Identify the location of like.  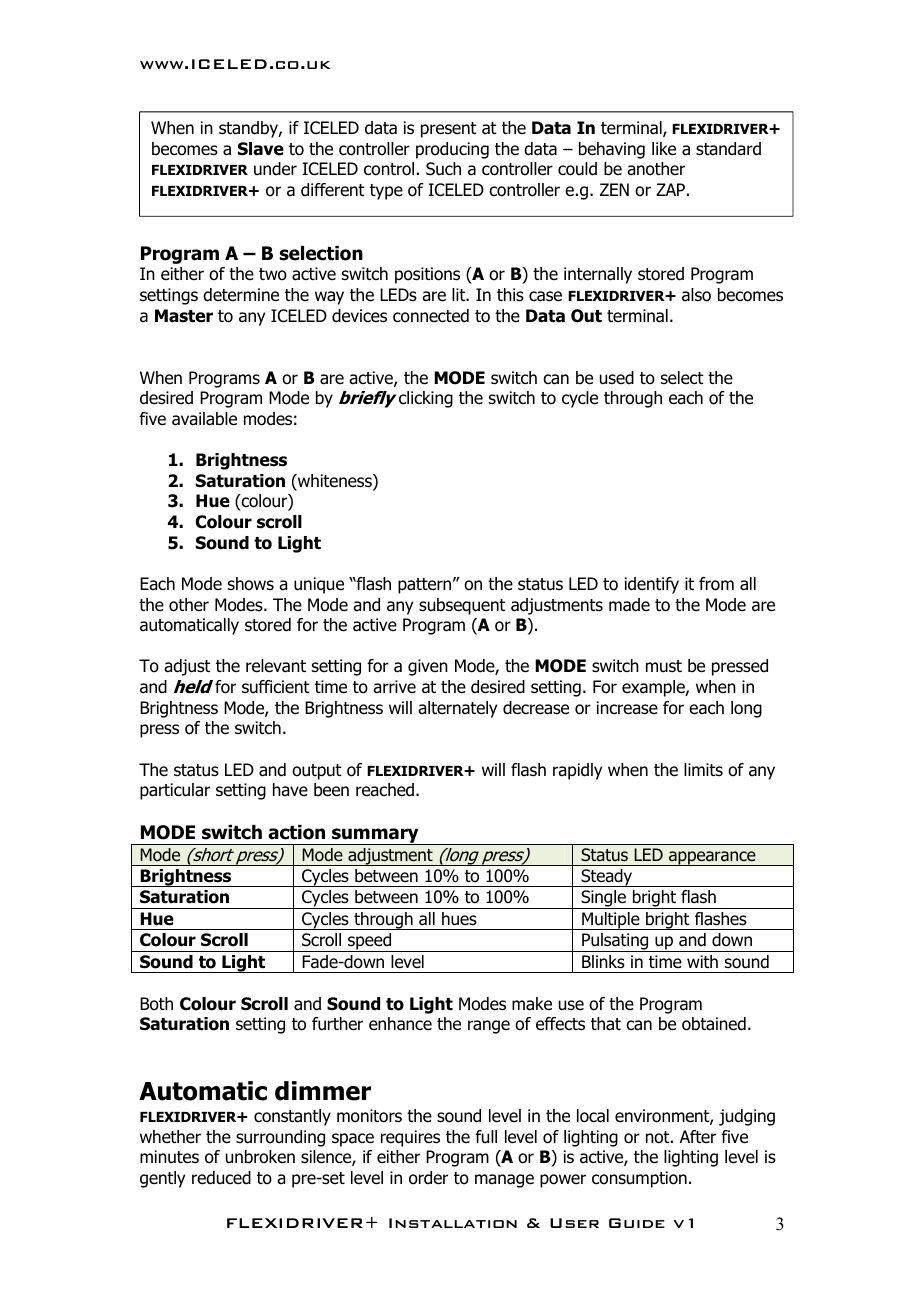
(664, 149).
